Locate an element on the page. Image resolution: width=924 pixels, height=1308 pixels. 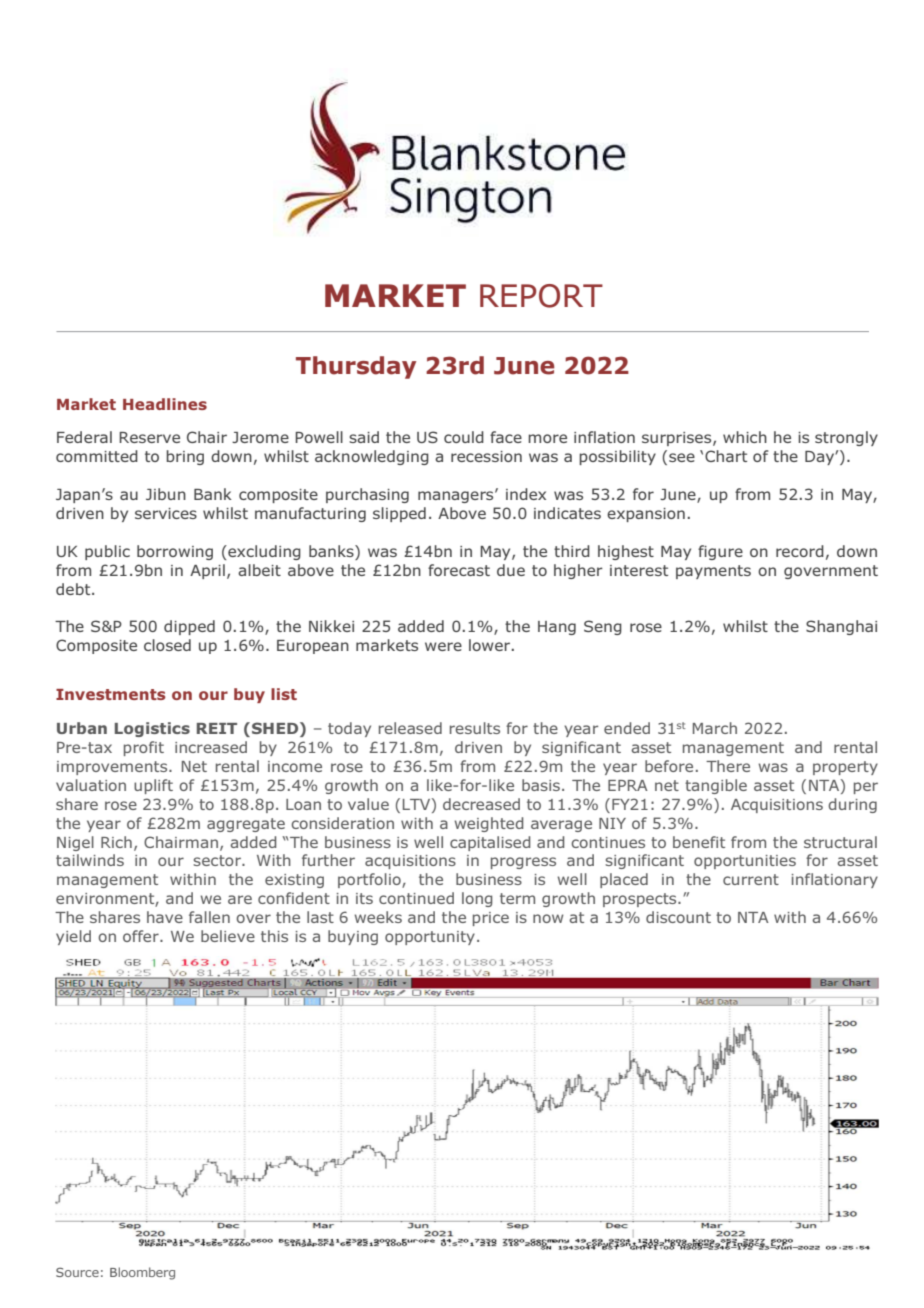
forecast is located at coordinates (459, 570).
